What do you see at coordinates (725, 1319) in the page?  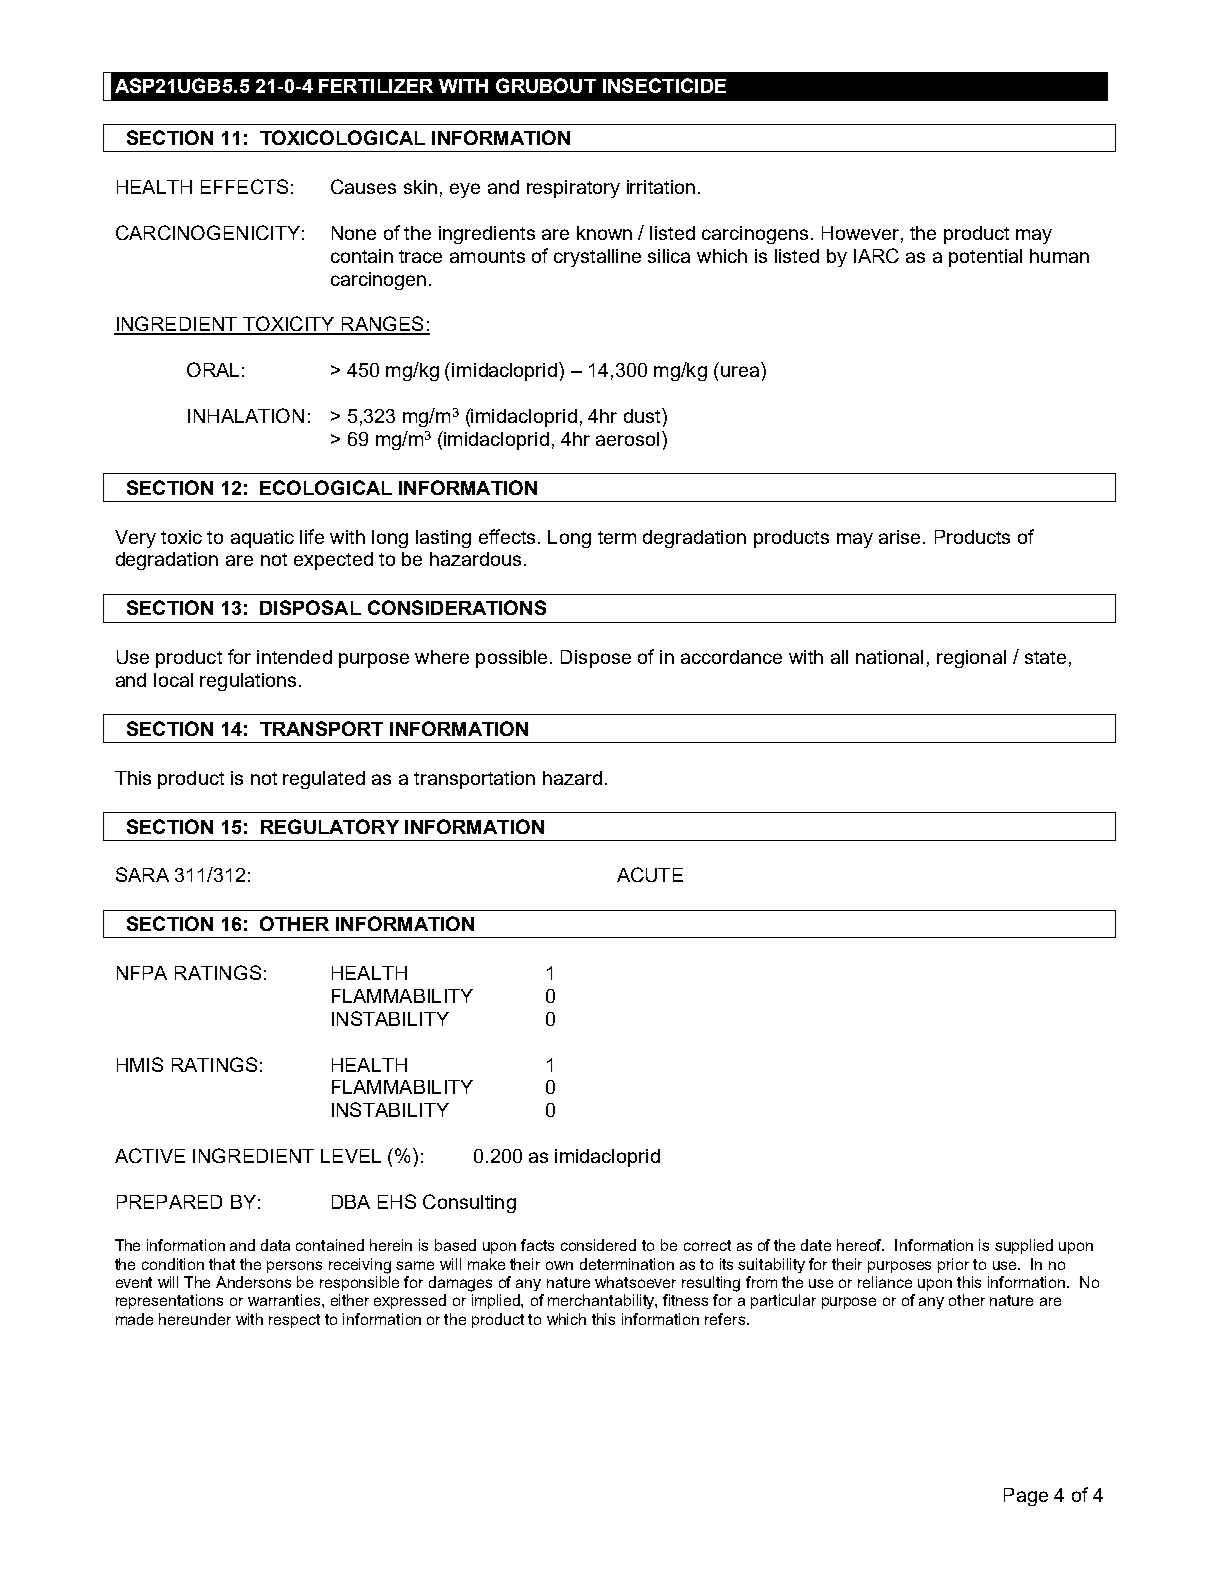 I see `refers` at bounding box center [725, 1319].
